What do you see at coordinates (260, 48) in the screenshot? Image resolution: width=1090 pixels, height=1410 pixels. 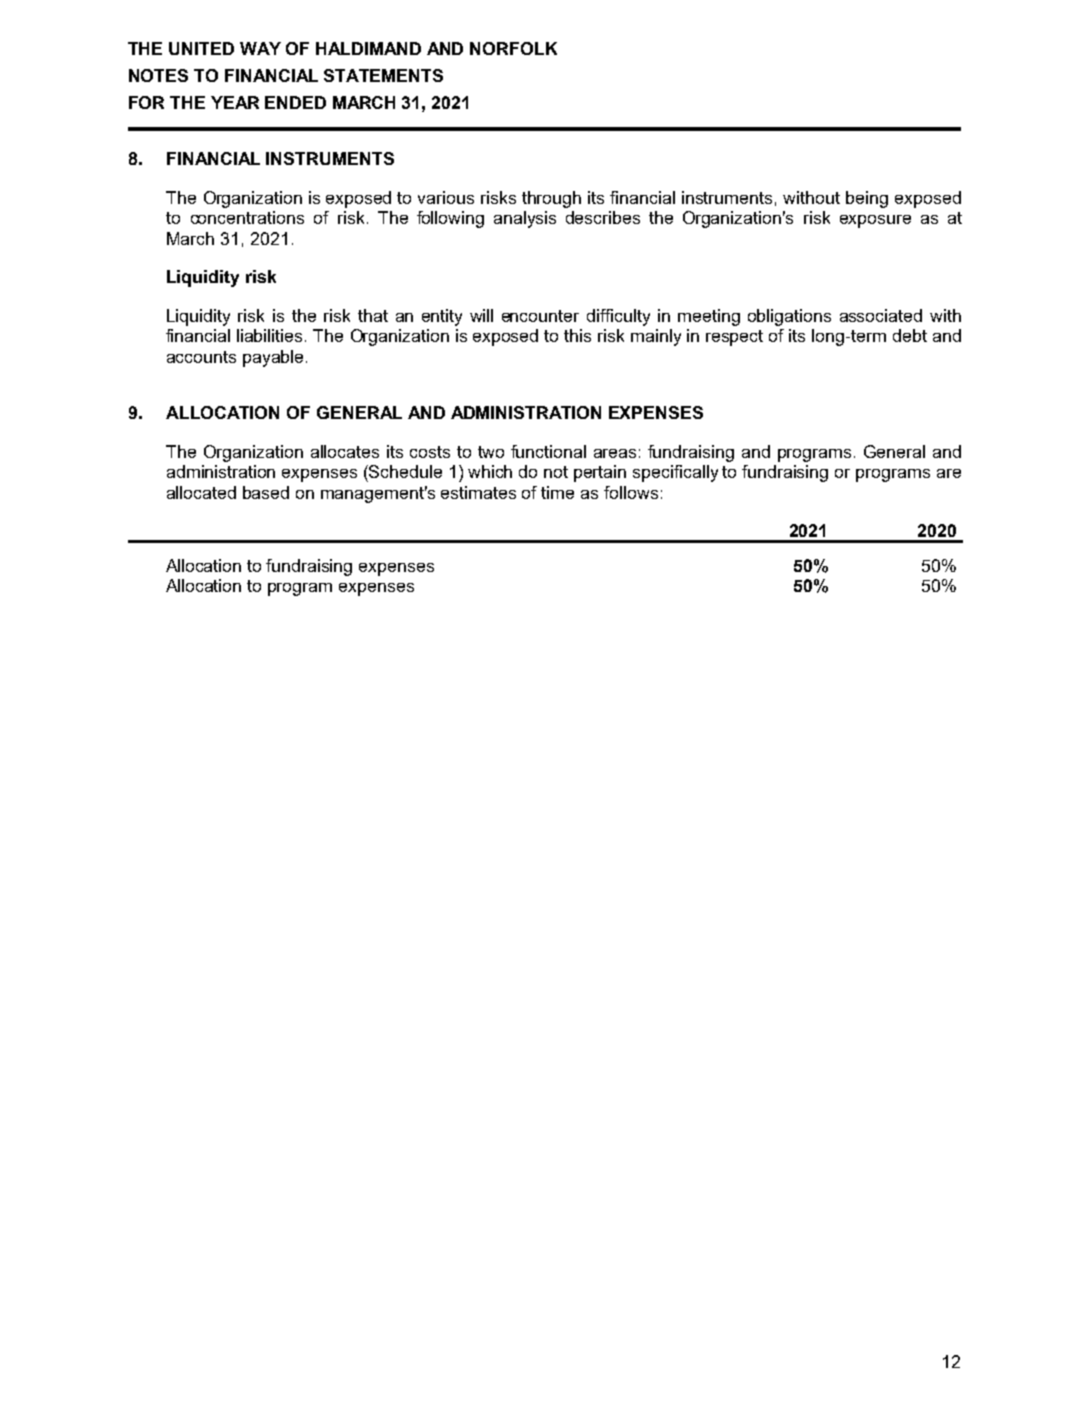 I see `WAY` at bounding box center [260, 48].
